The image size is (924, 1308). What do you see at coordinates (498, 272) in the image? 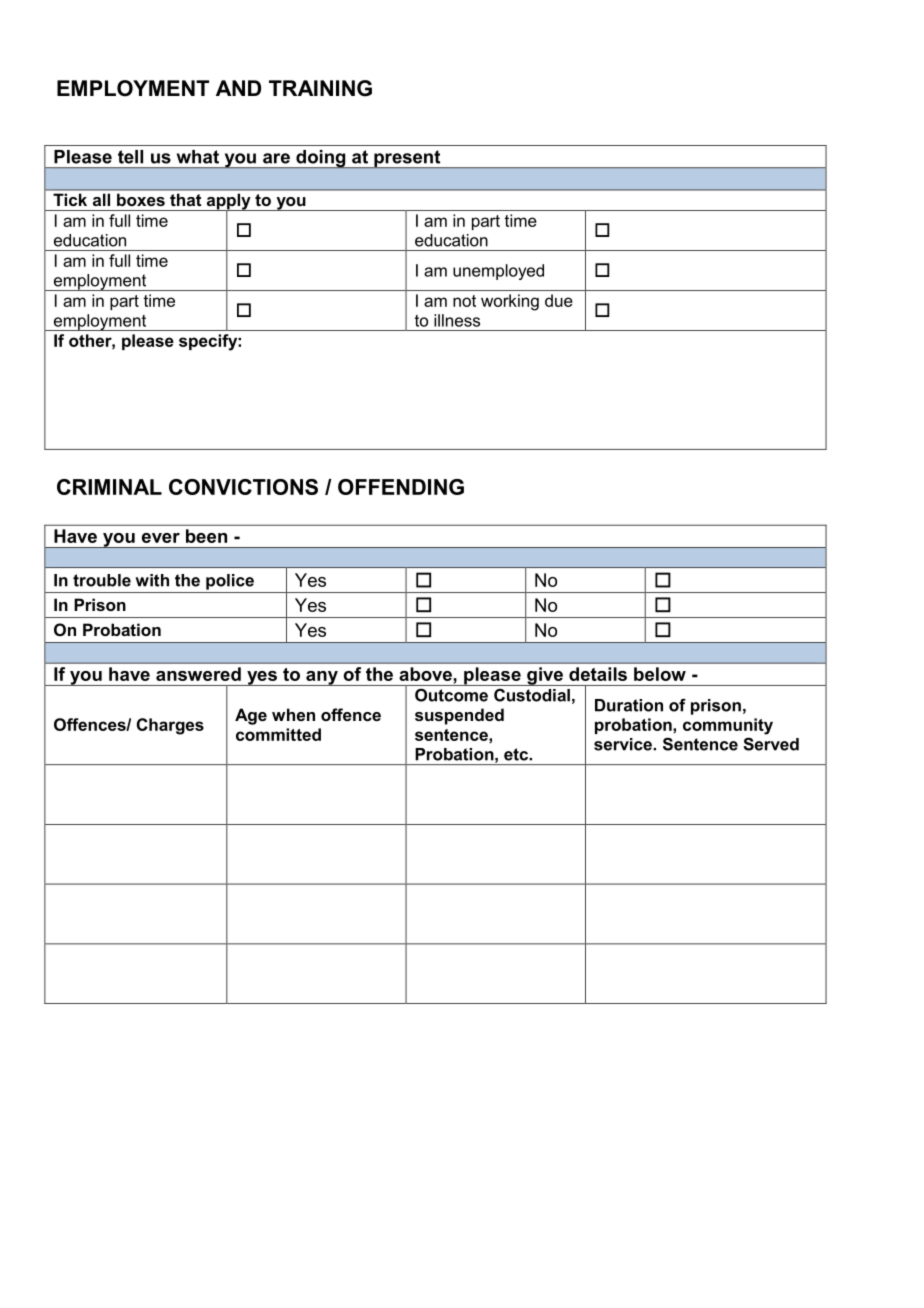
I see `unemployed` at bounding box center [498, 272].
